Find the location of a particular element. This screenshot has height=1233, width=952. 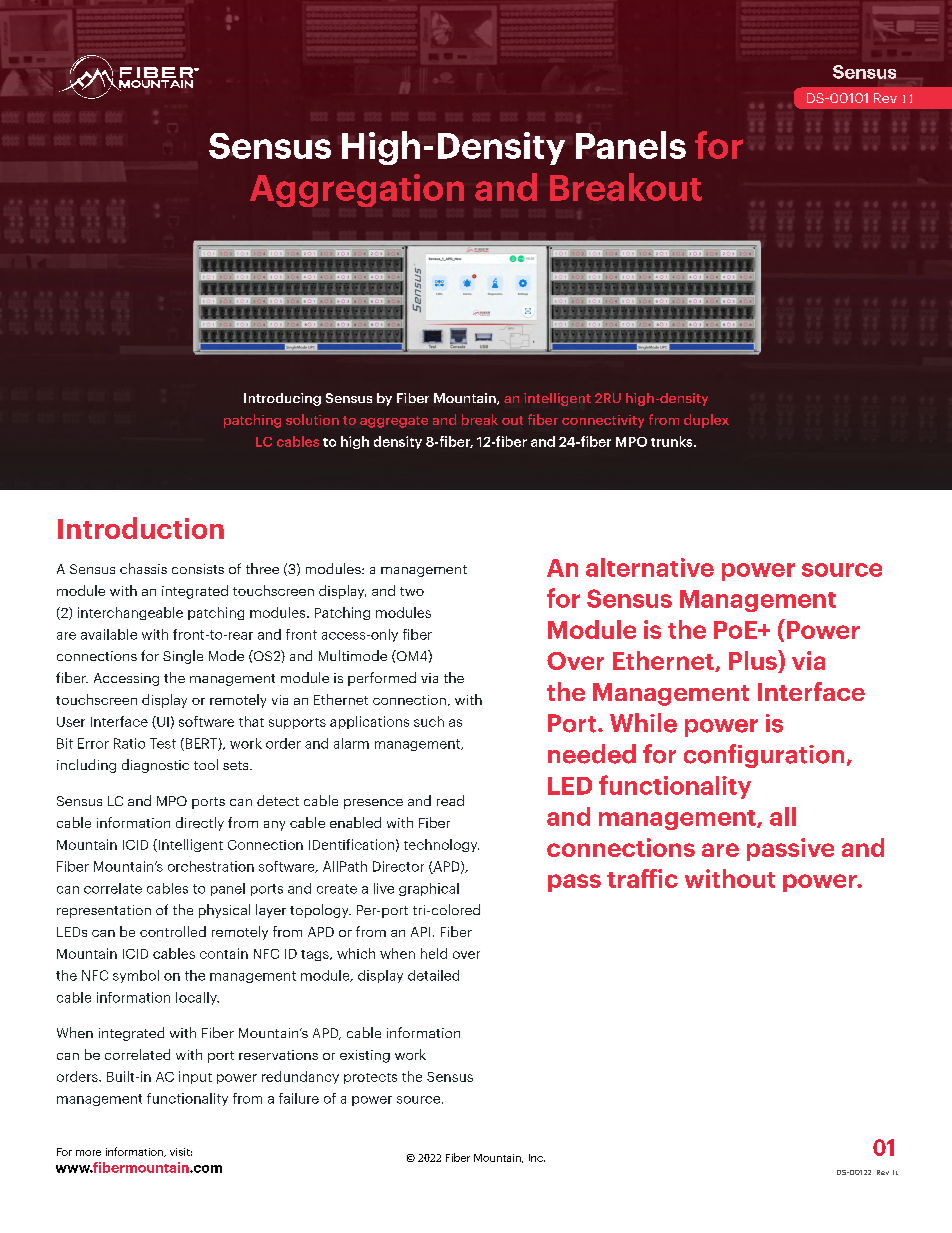

Aggregation is located at coordinates (357, 190).
